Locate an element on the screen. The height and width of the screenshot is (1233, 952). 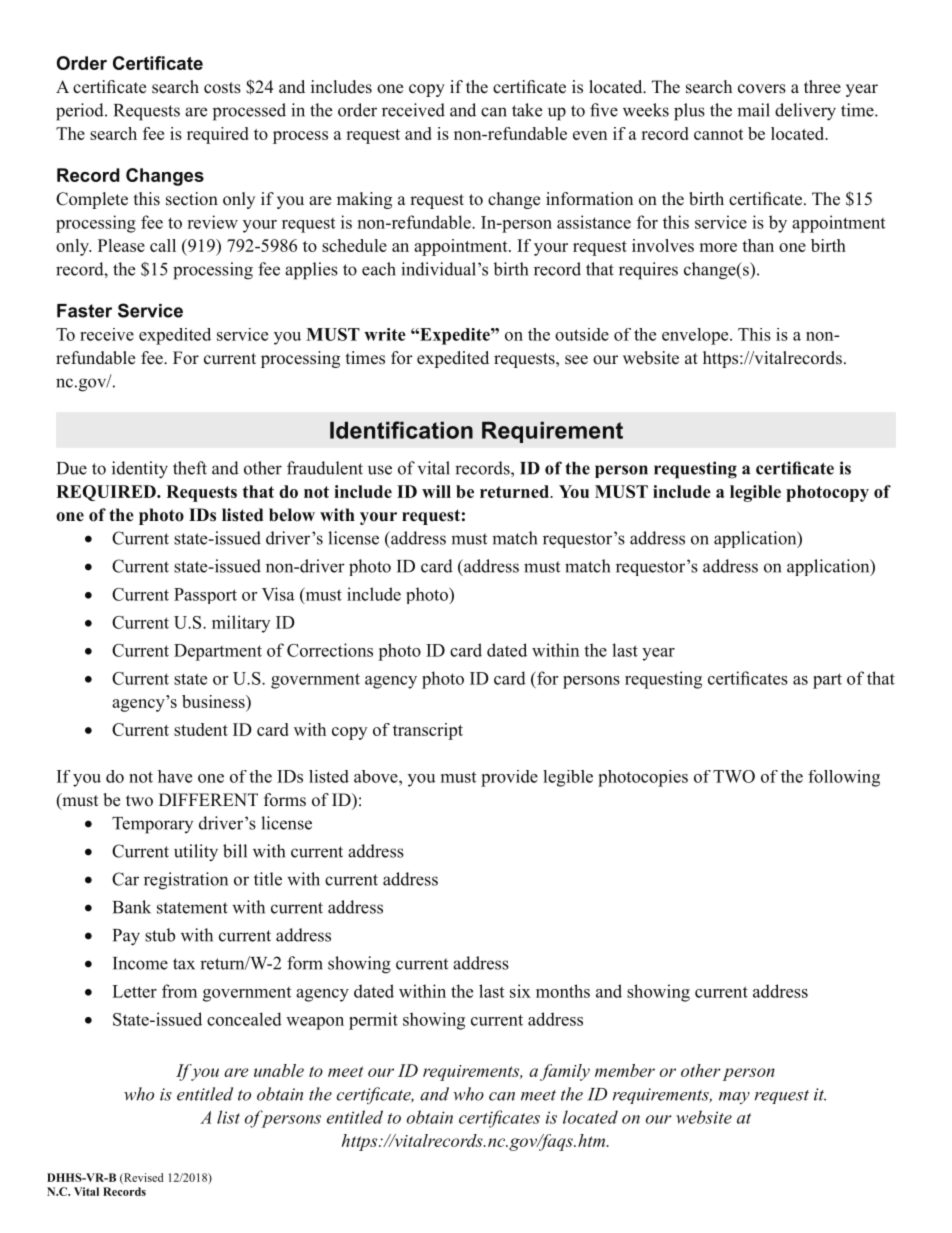
take is located at coordinates (527, 110).
